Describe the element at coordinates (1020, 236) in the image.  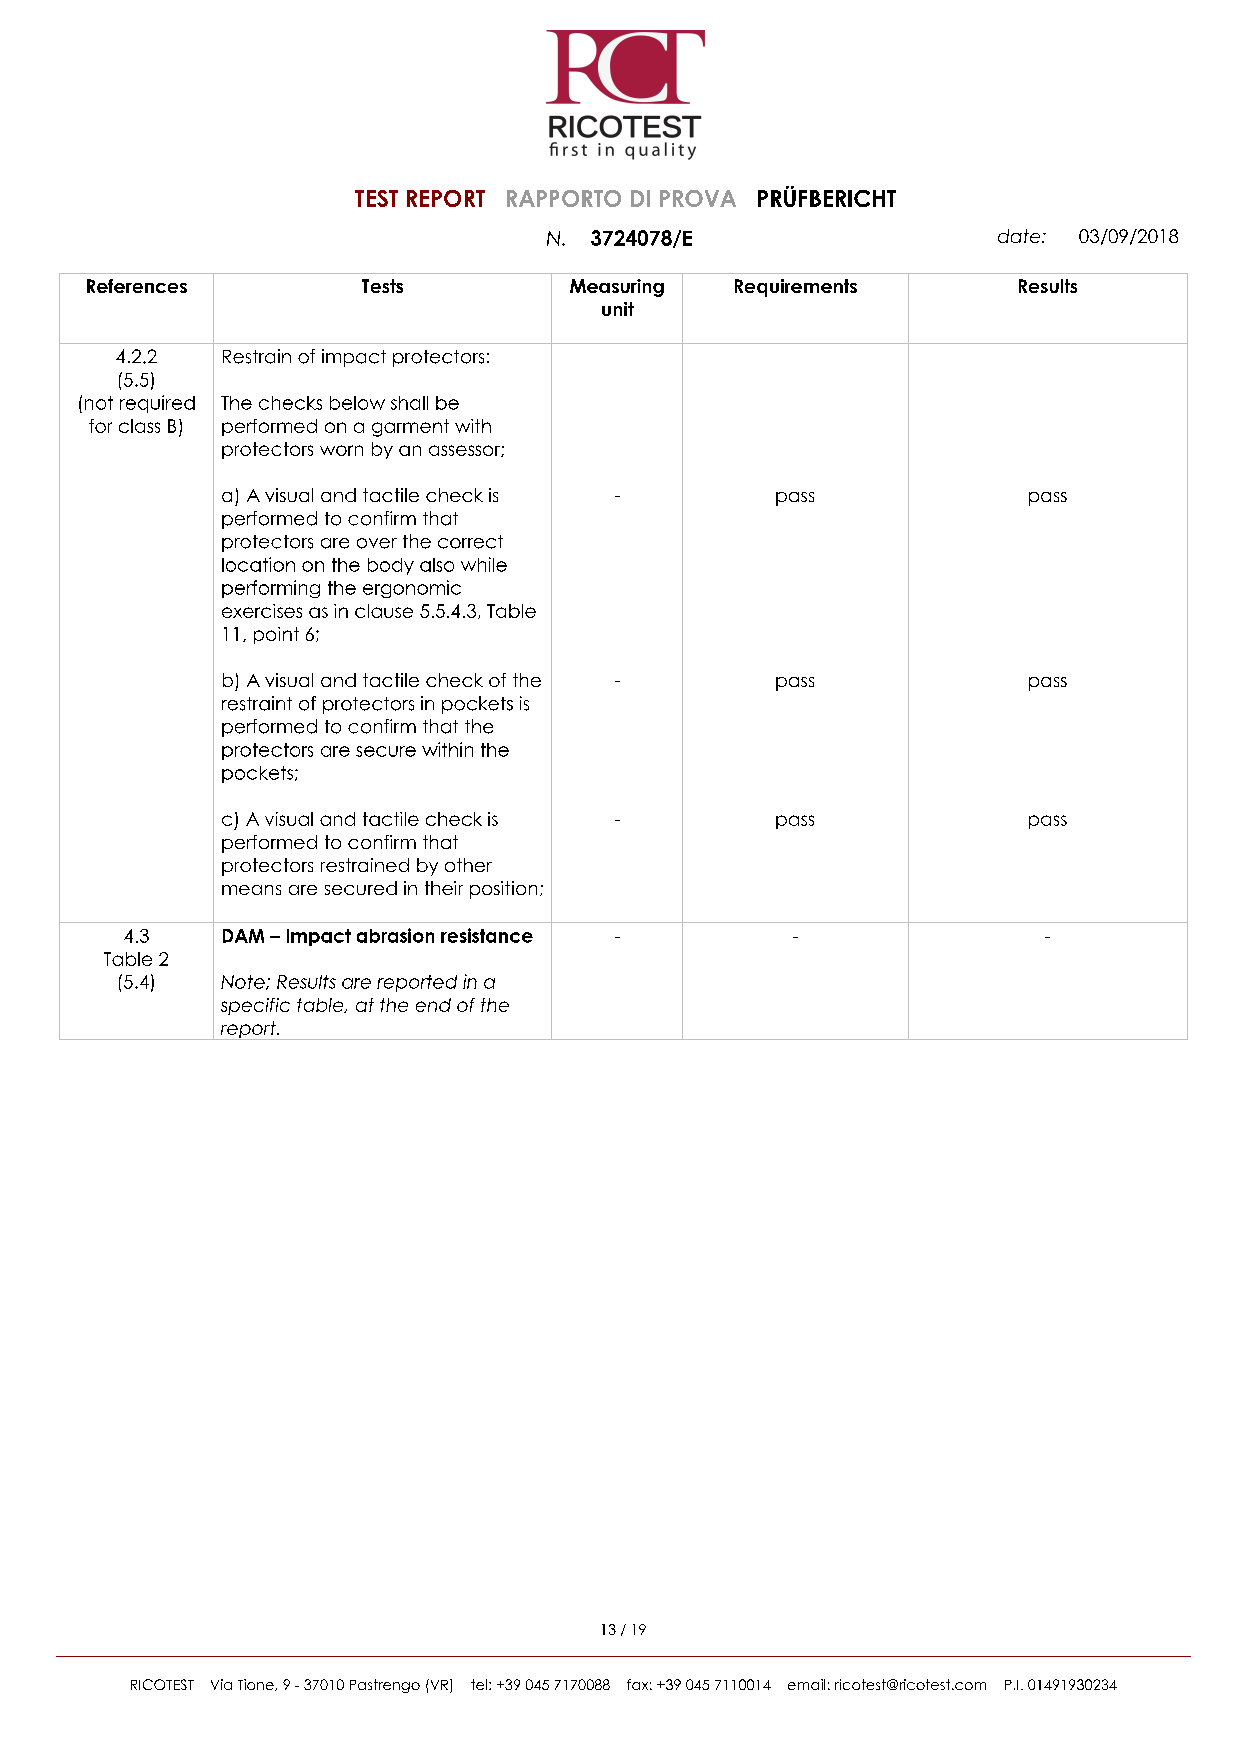
I see `date` at that location.
